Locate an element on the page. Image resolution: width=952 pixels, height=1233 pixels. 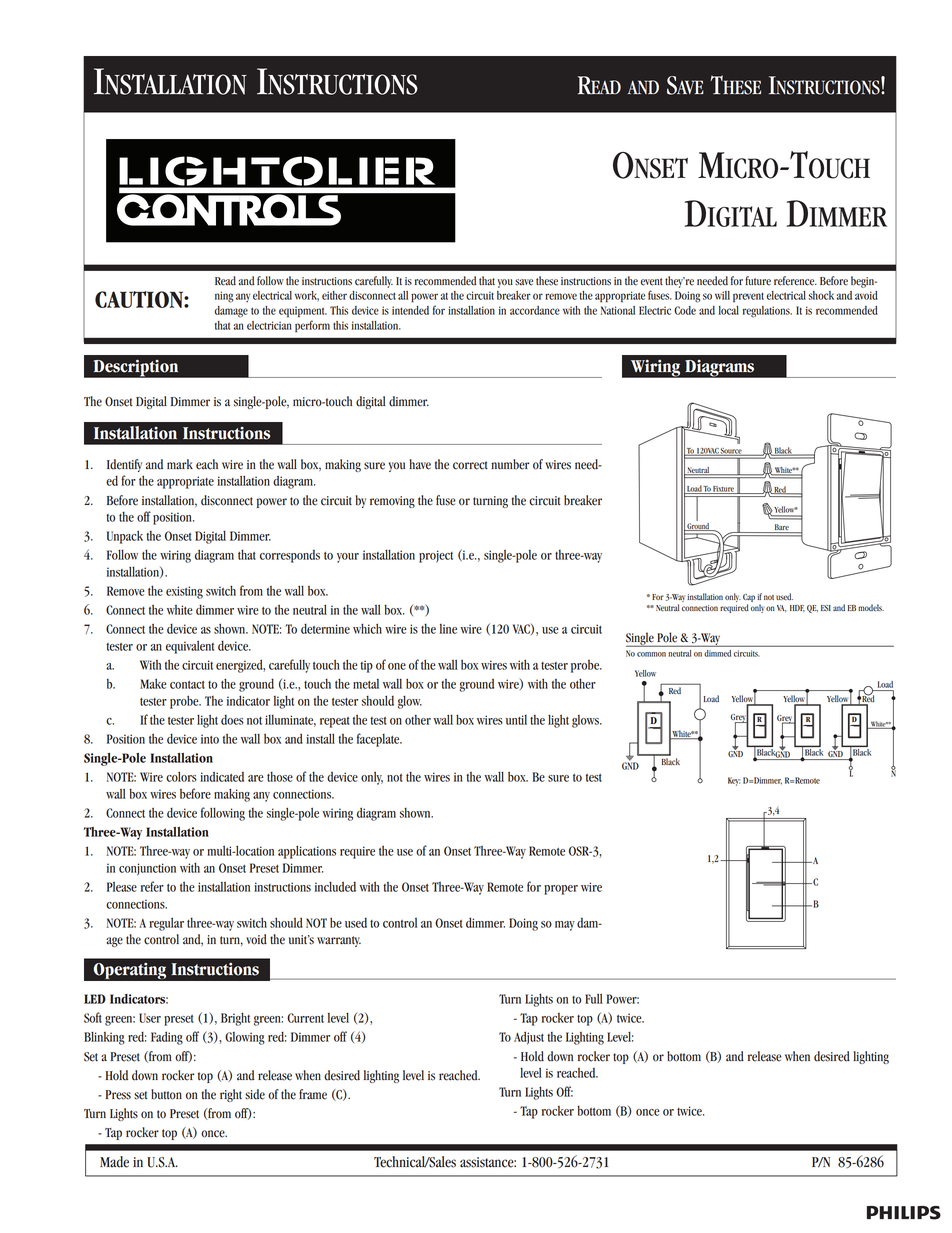
damage is located at coordinates (231, 312).
